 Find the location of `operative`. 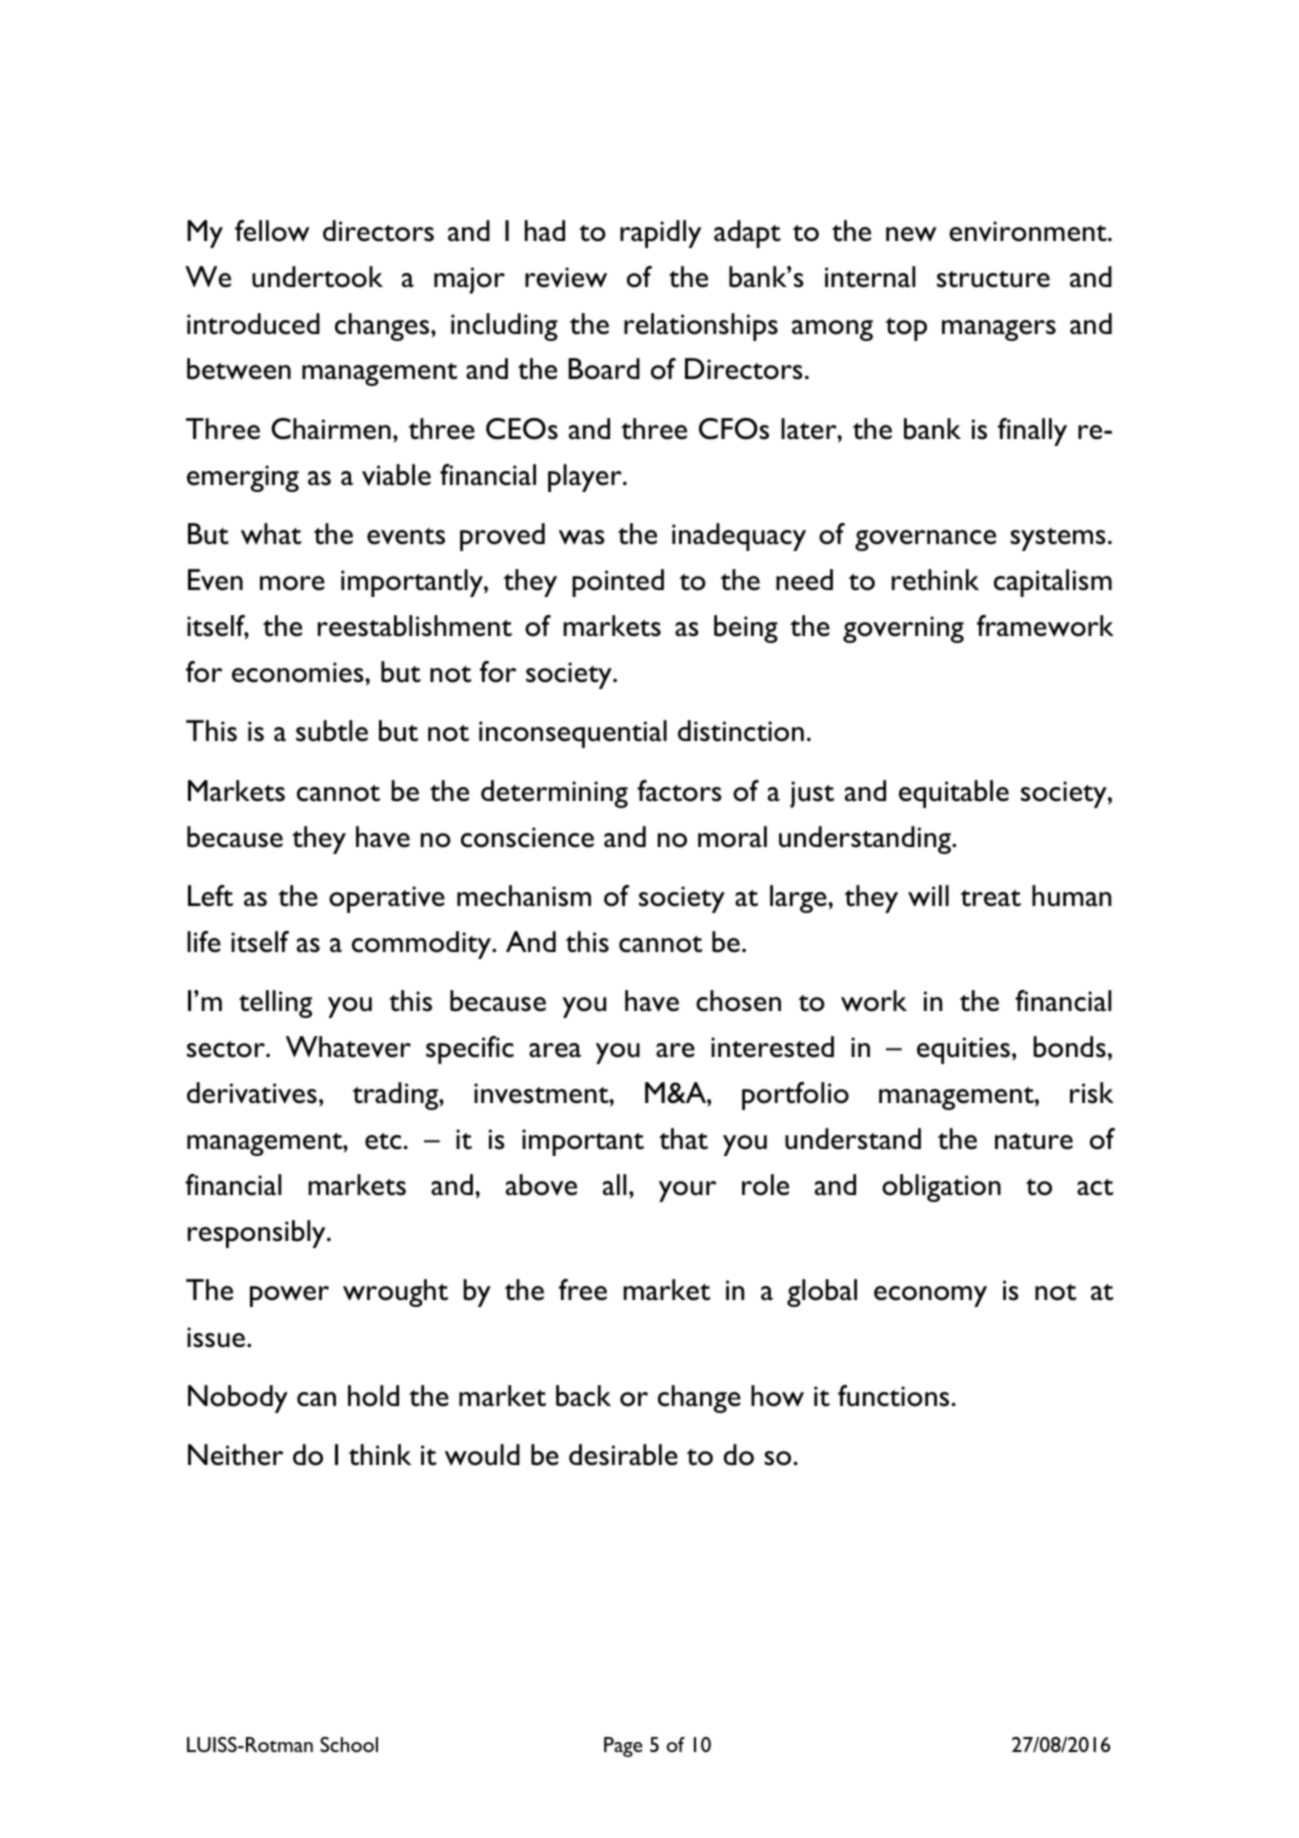

operative is located at coordinates (387, 899).
